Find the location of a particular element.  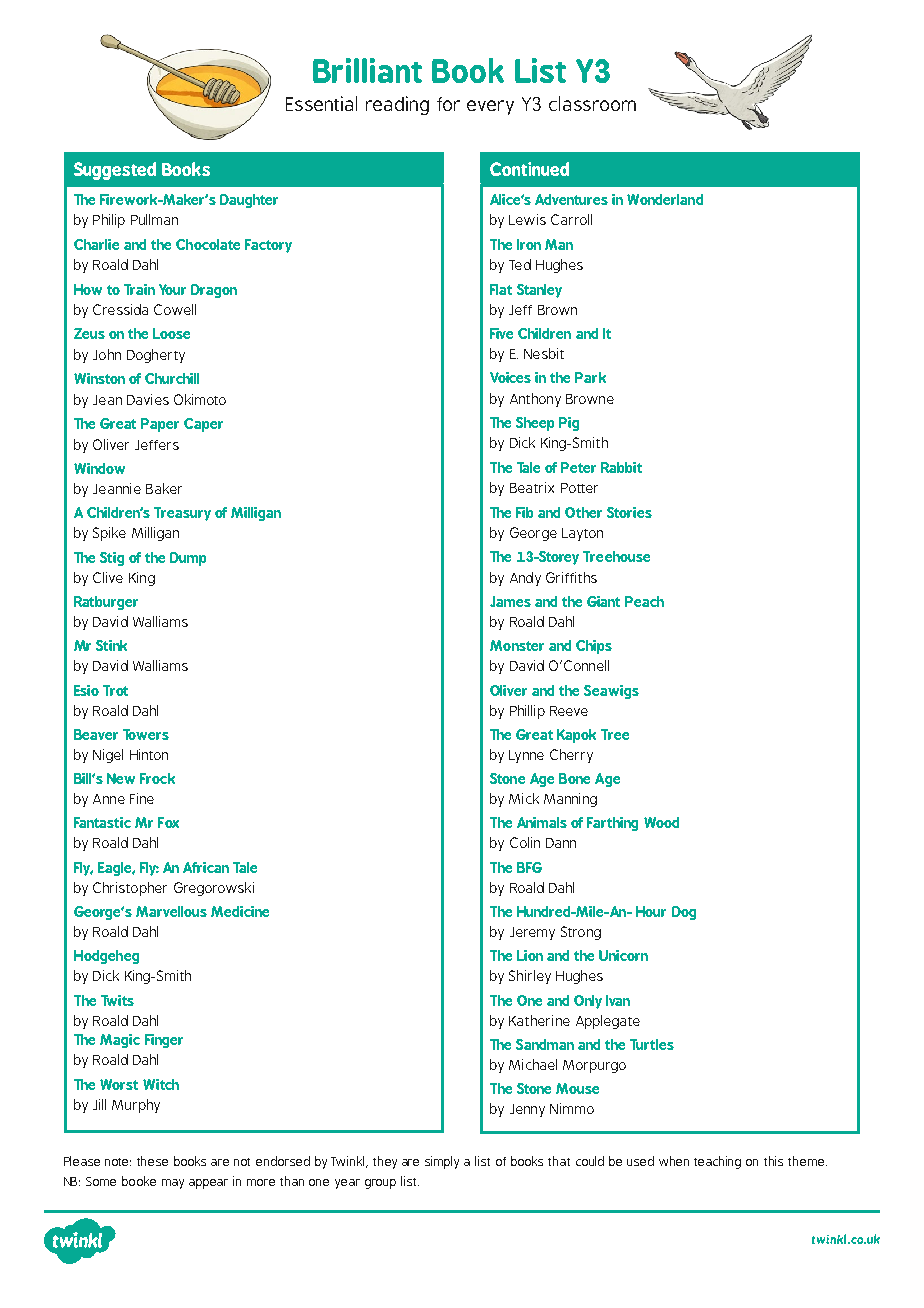

Fib is located at coordinates (524, 512).
